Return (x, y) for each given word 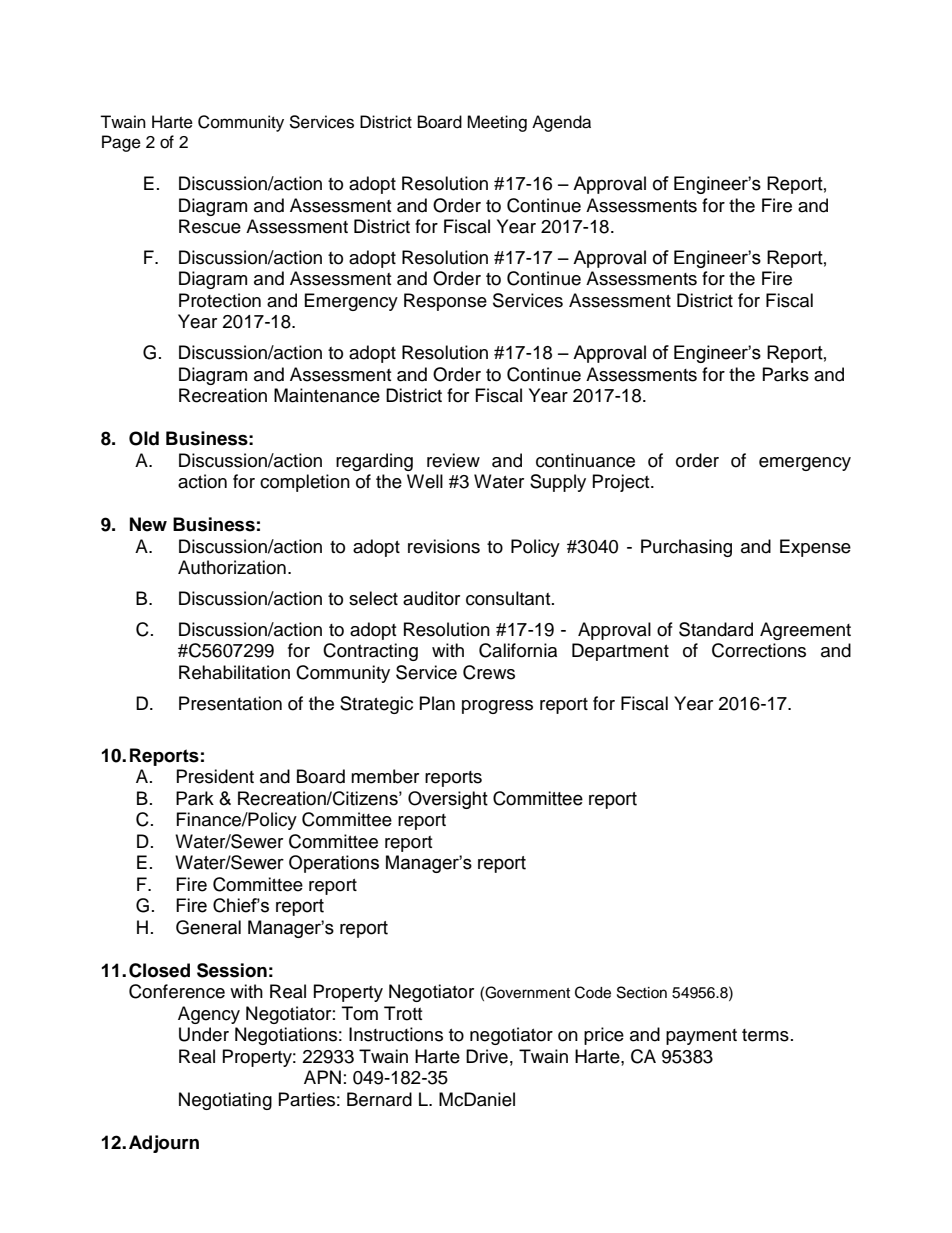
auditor (431, 598)
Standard (716, 629)
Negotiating (225, 1101)
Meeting (497, 123)
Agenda (561, 123)
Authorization (232, 567)
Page (121, 143)
